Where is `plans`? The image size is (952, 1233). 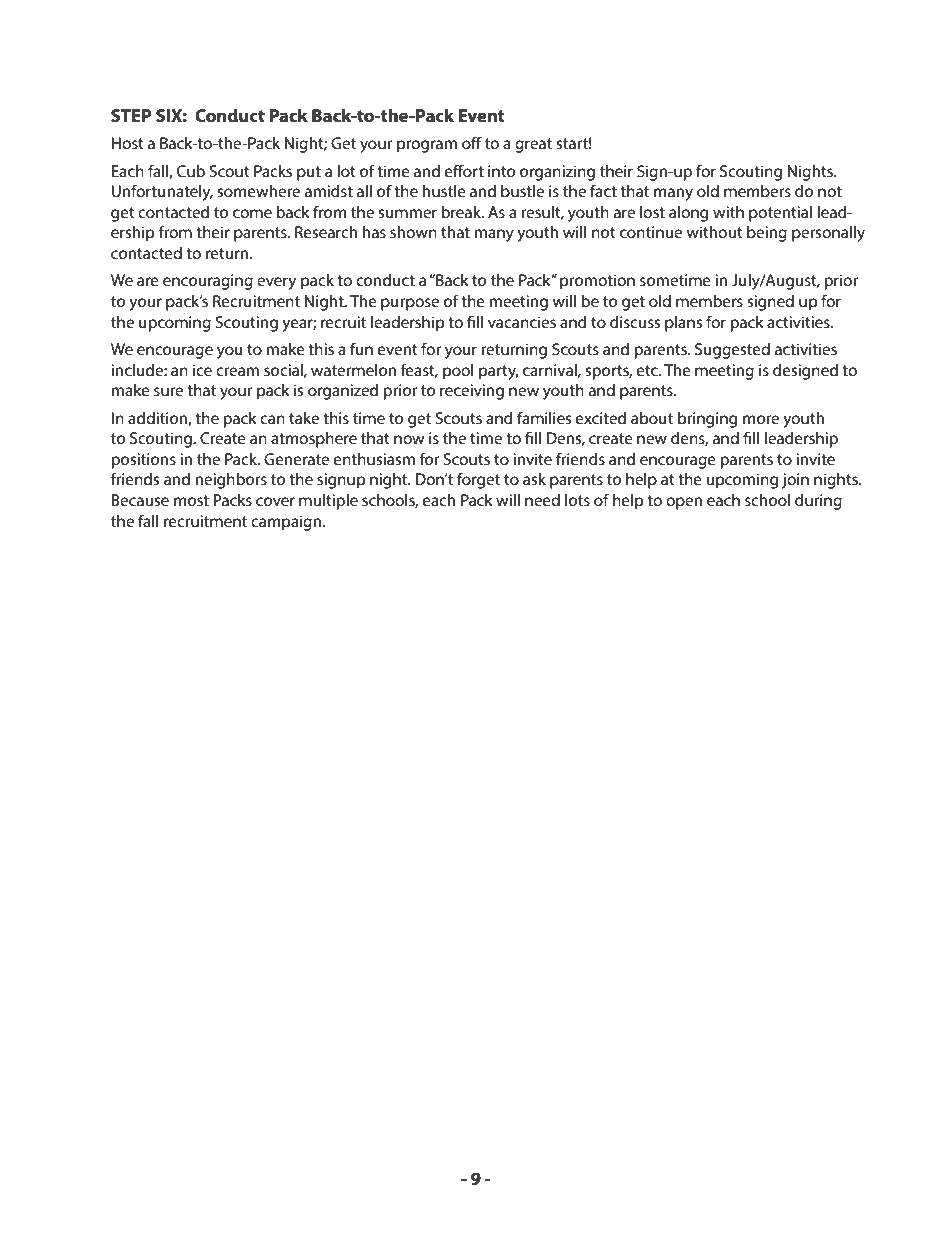 plans is located at coordinates (683, 324).
